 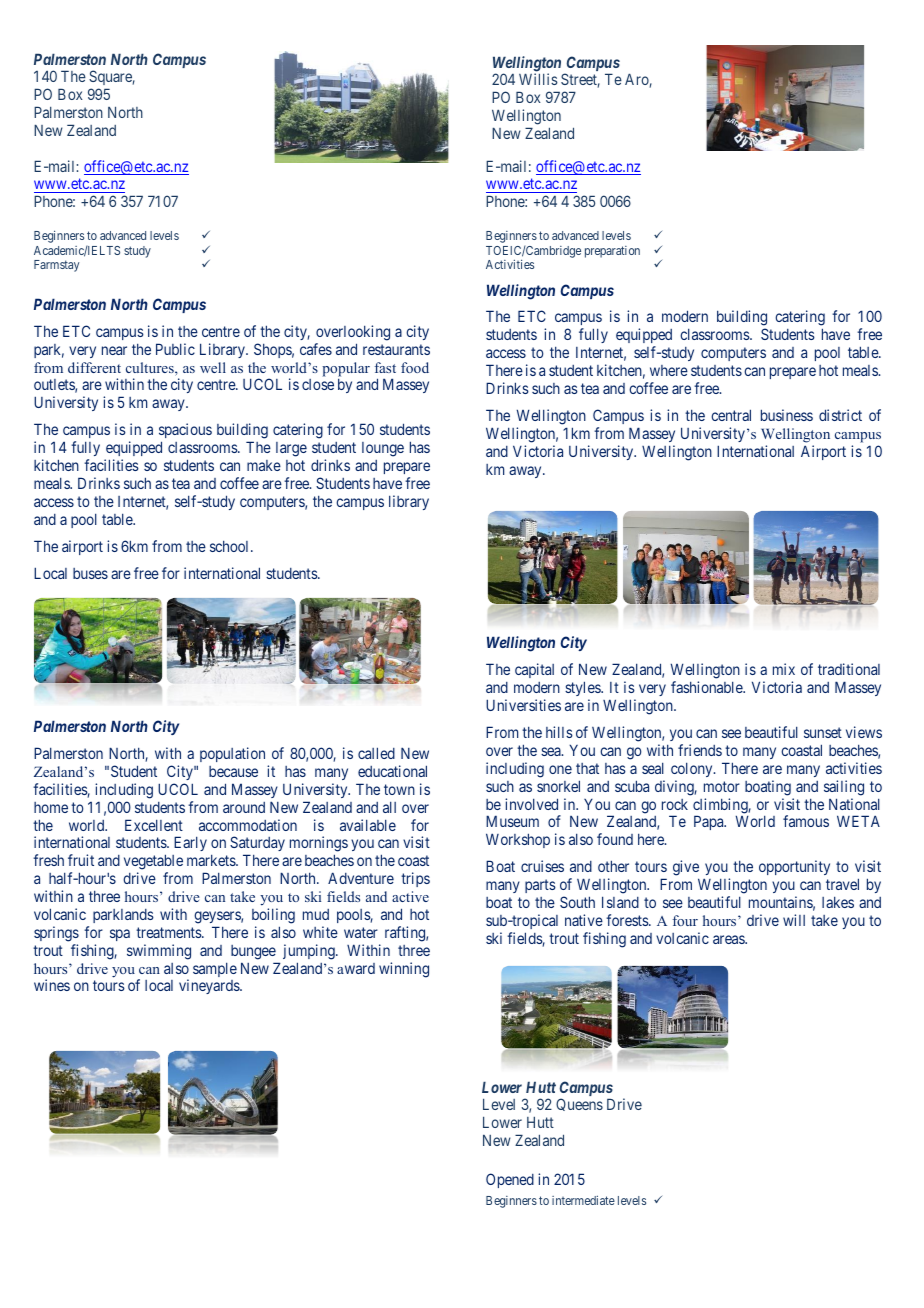 I want to click on preparation, so click(x=612, y=252).
